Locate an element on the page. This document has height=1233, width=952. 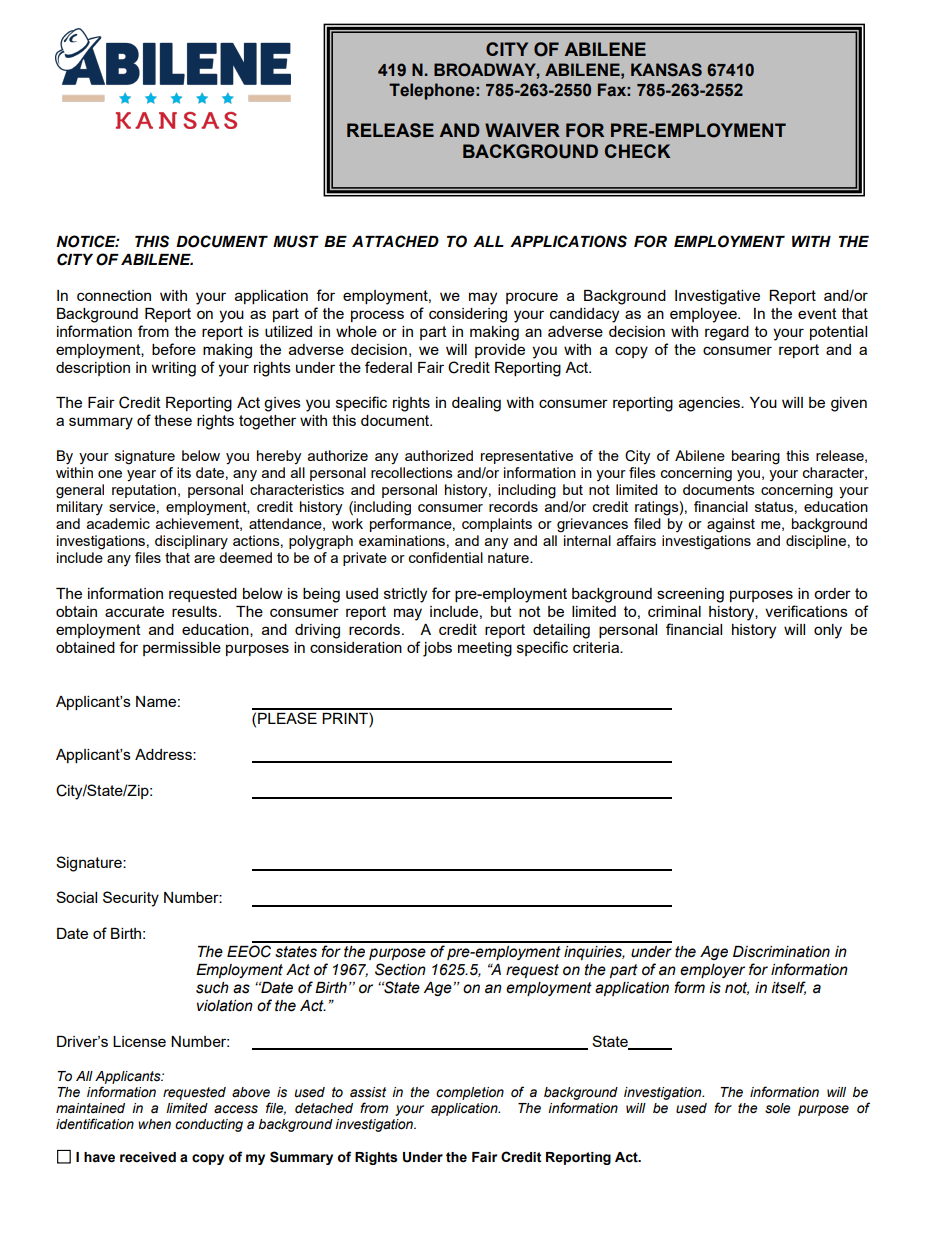
MUST is located at coordinates (296, 241).
